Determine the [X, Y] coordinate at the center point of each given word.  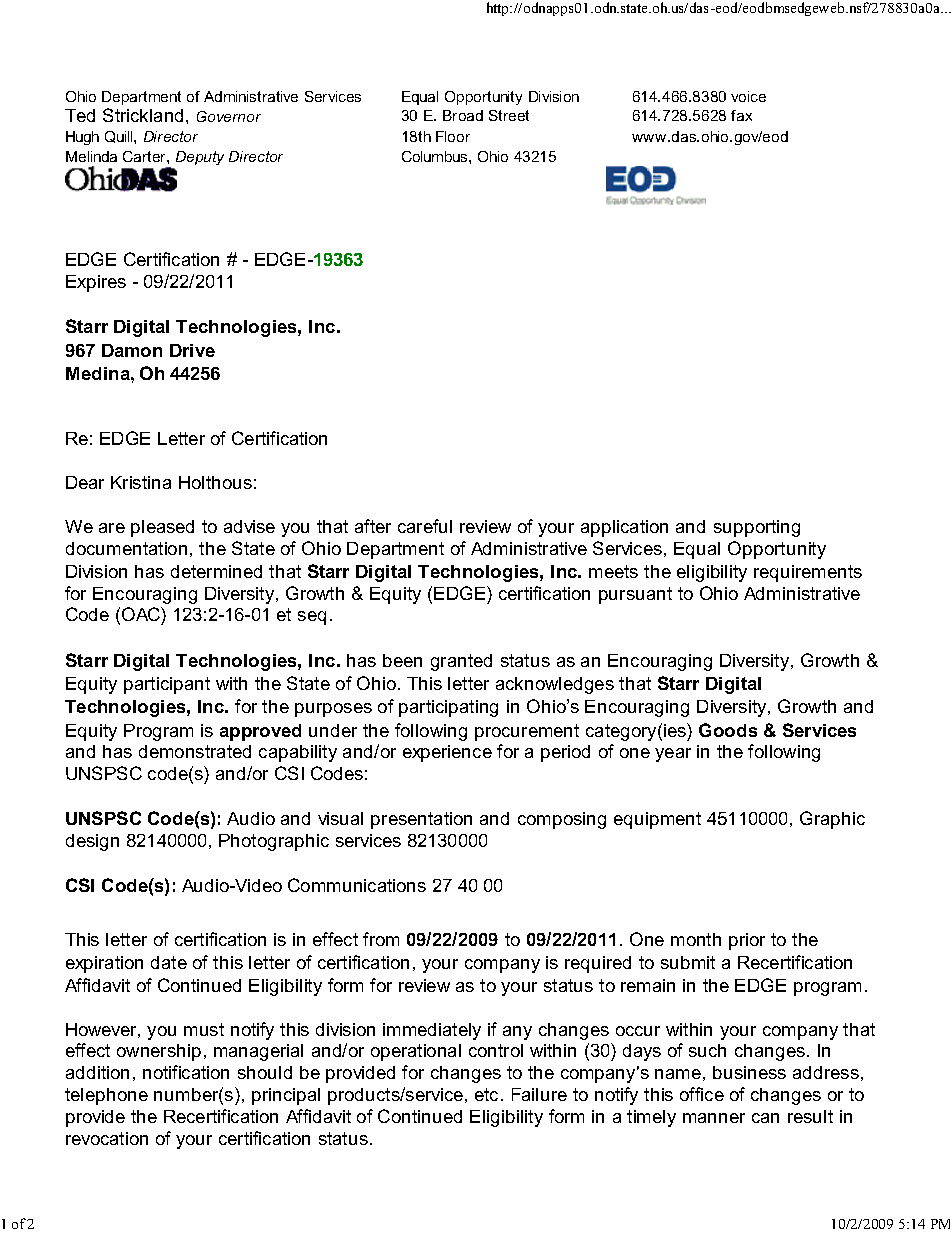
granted [461, 662]
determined [216, 571]
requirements [808, 573]
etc [488, 1094]
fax [741, 115]
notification [186, 1072]
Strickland [143, 115]
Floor [453, 136]
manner [714, 1118]
